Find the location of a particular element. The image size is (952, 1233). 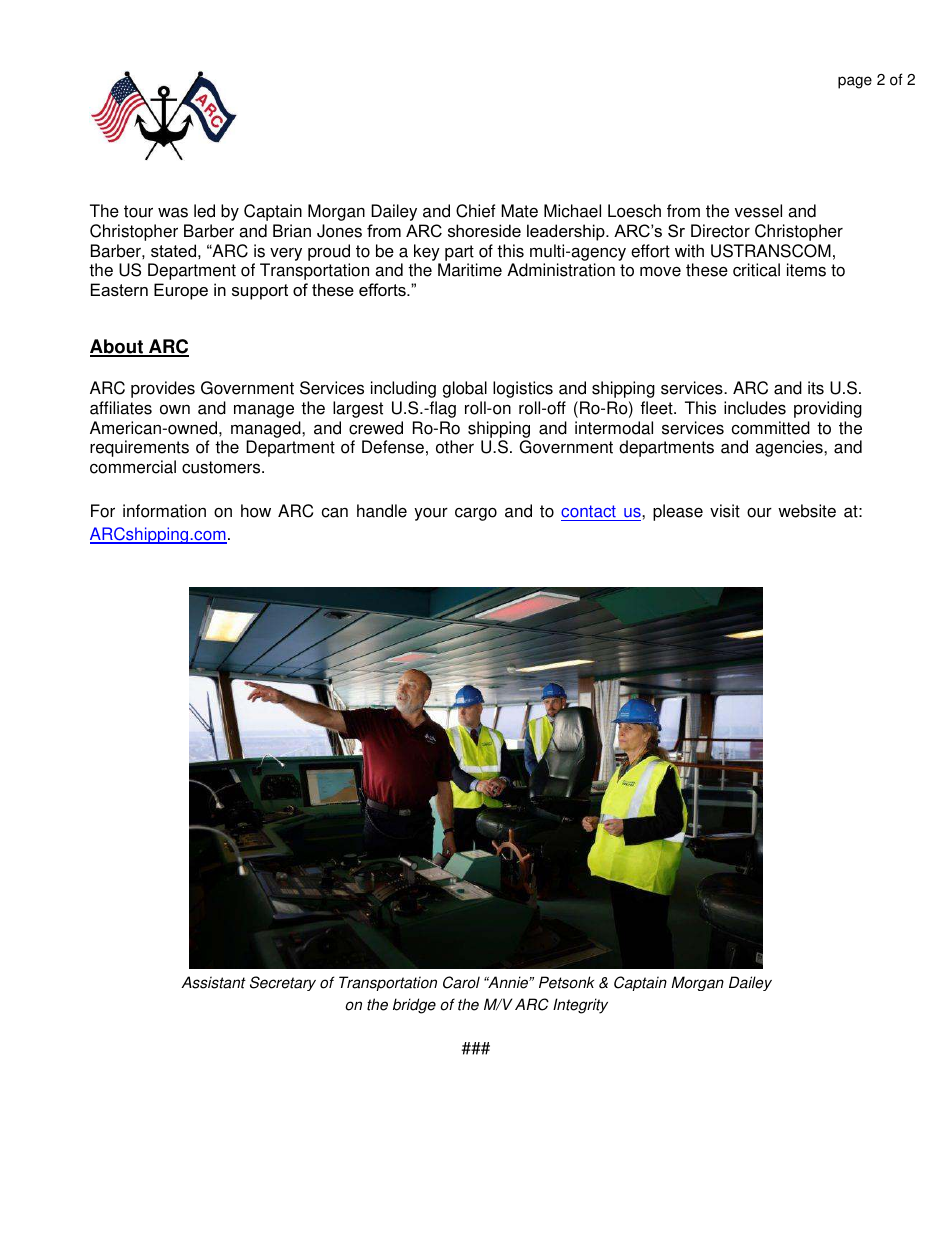

Integrity is located at coordinates (580, 1006).
